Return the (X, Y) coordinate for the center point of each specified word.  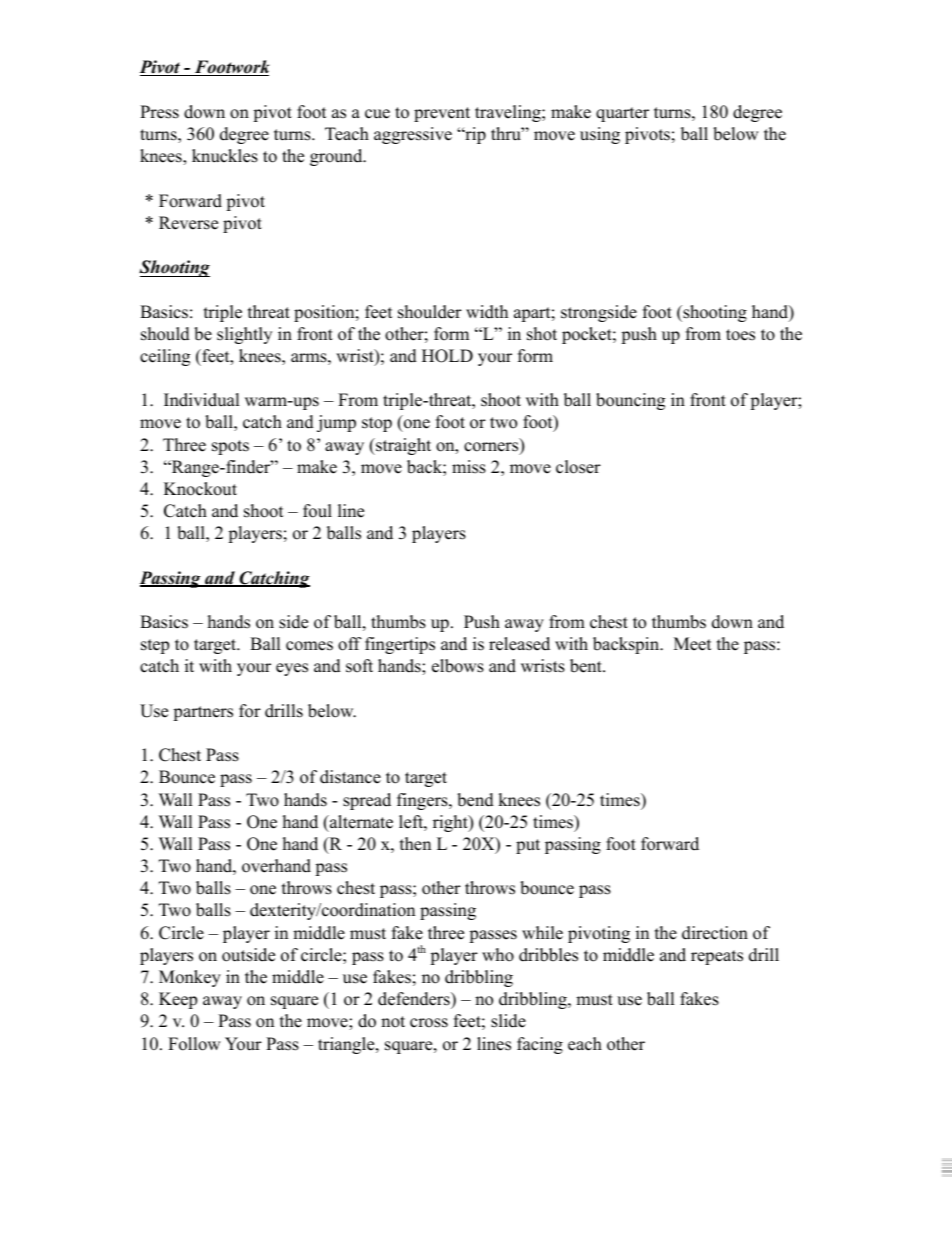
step (155, 646)
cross (429, 1023)
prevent (442, 114)
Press (159, 112)
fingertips (400, 645)
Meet (693, 644)
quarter (622, 114)
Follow (194, 1044)
